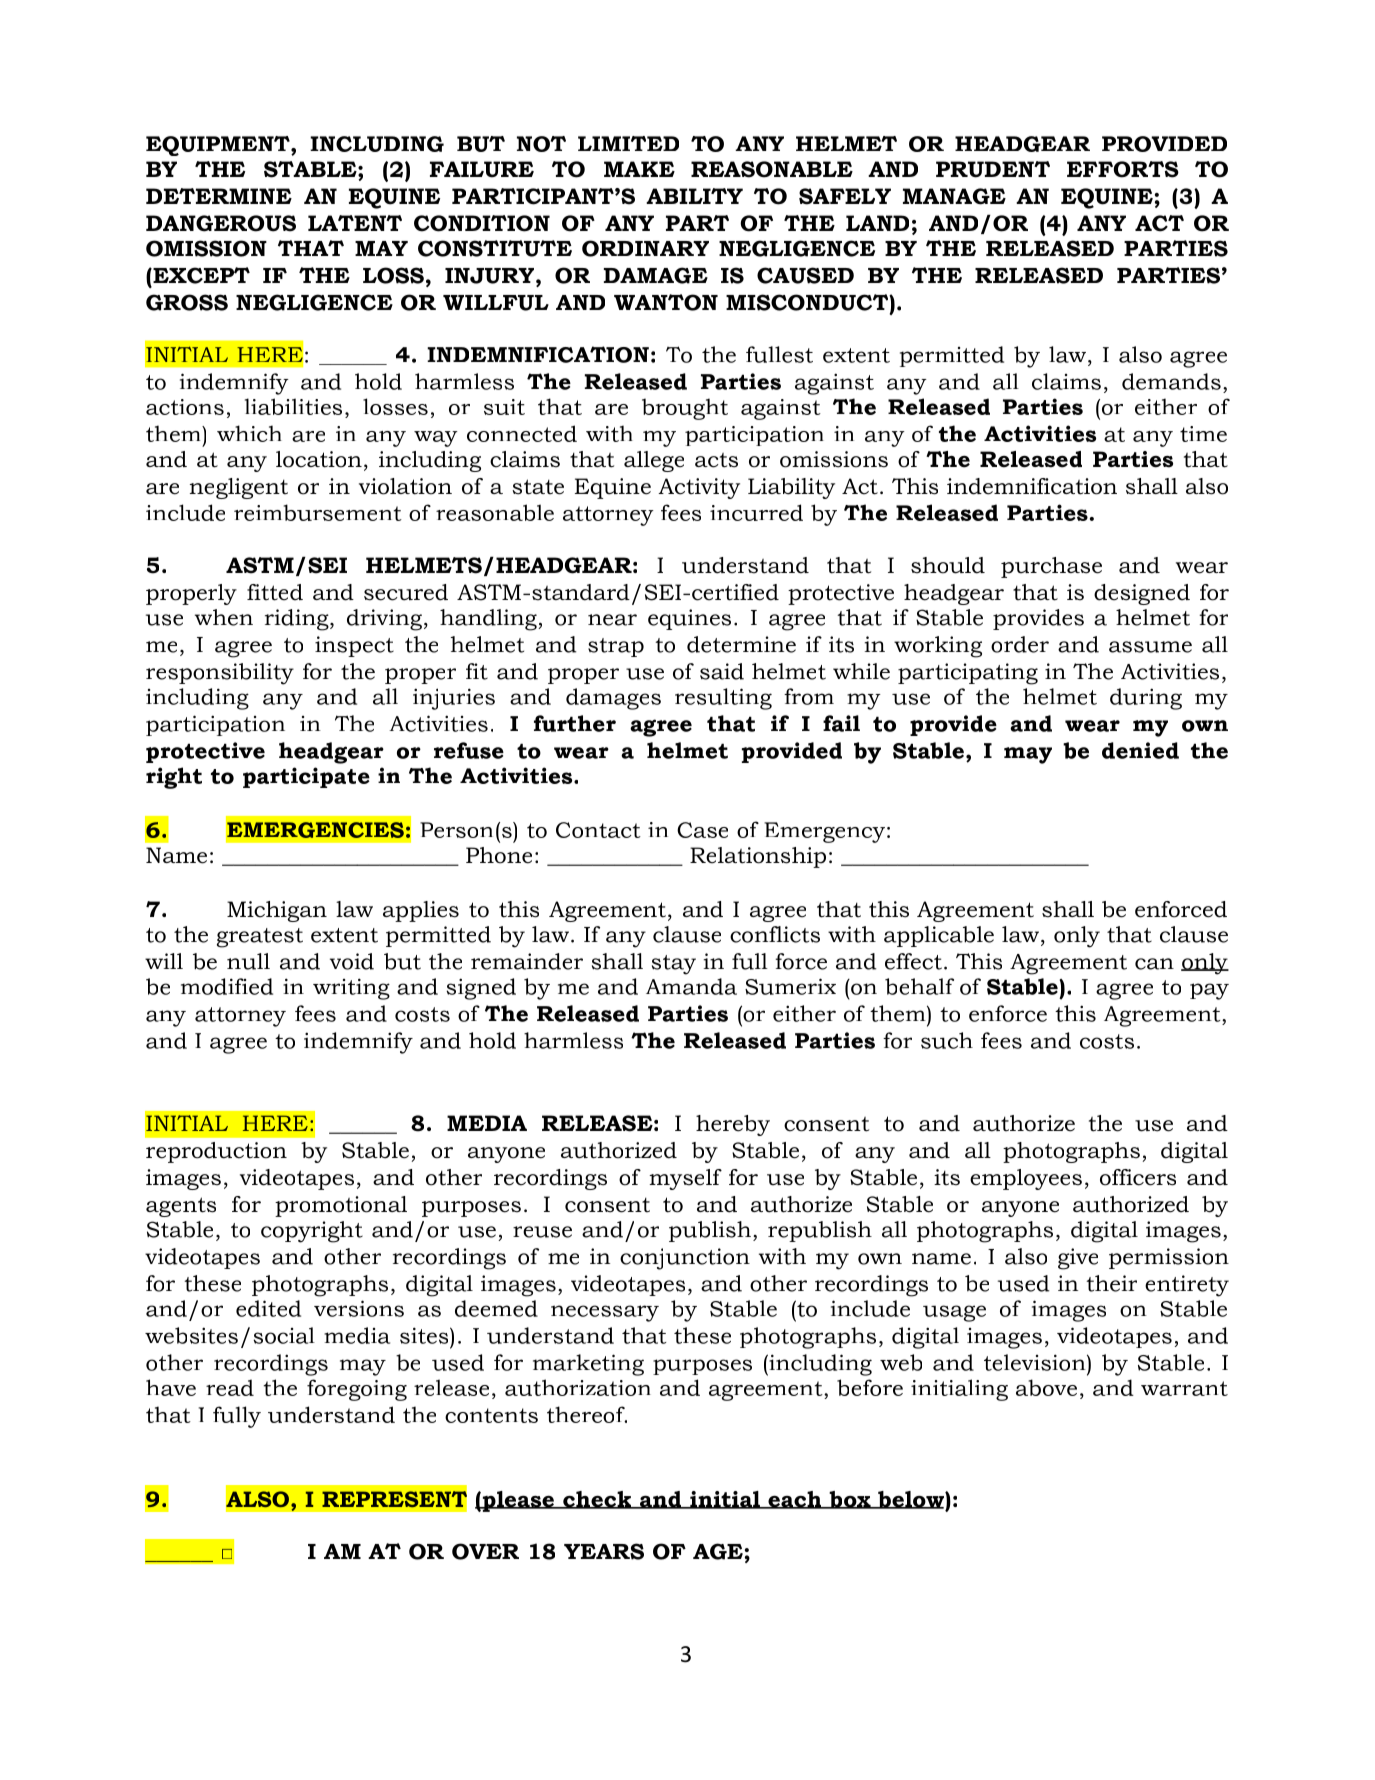 This document has height=1780, width=1375. What do you see at coordinates (277, 911) in the document?
I see `Michigan` at bounding box center [277, 911].
